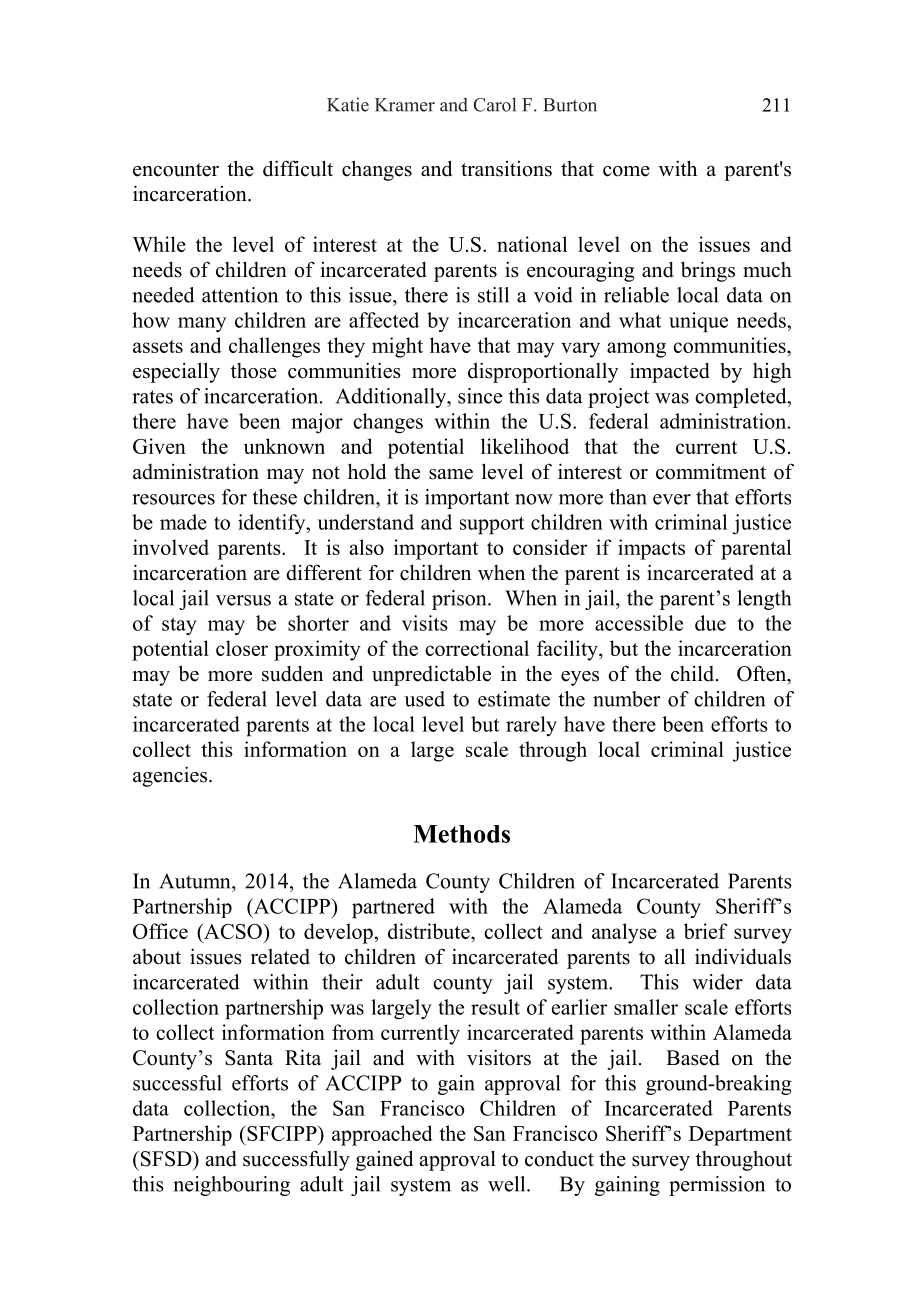  Describe the element at coordinates (242, 648) in the page. I see `closer` at that location.
